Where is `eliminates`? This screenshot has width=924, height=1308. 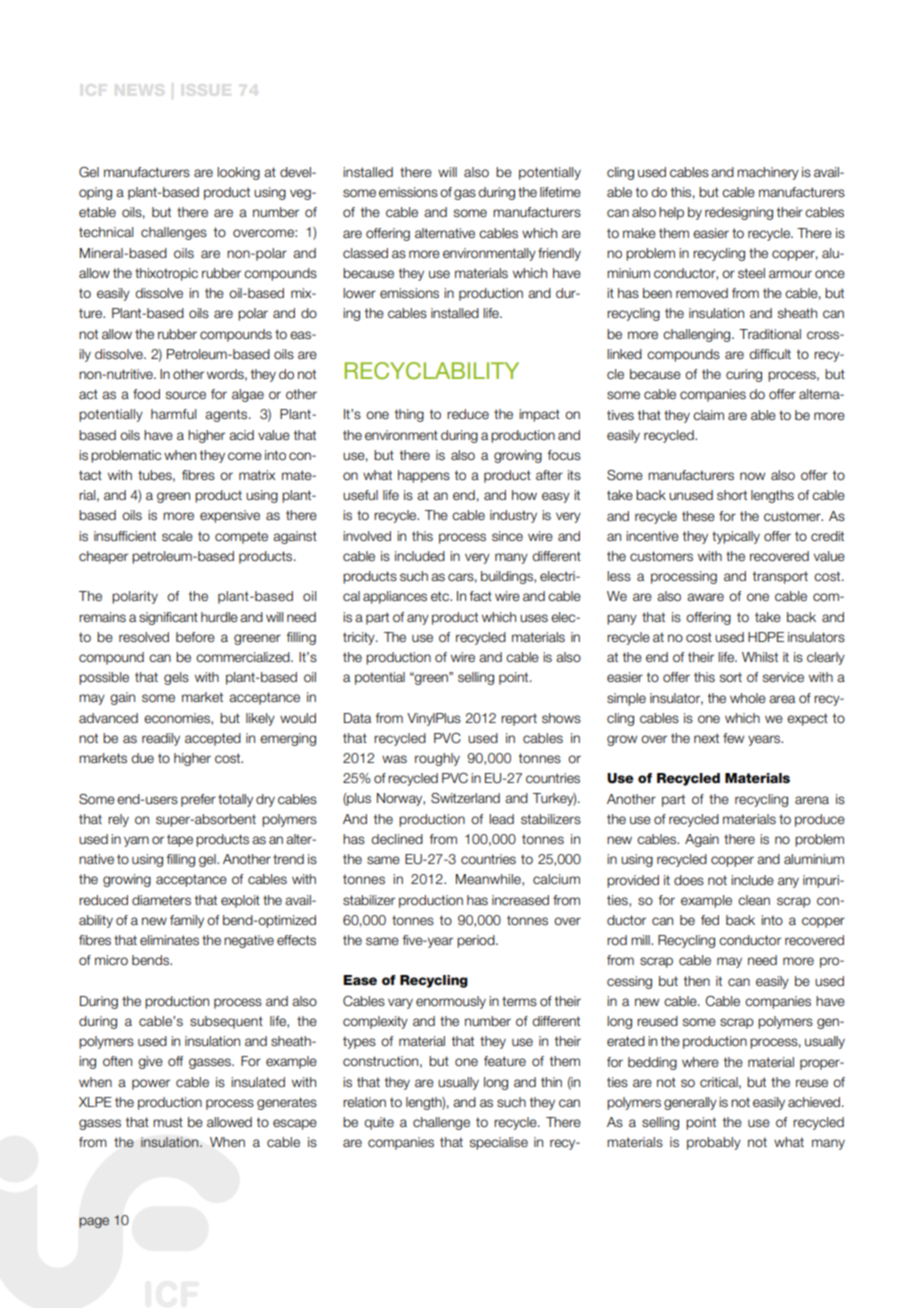
eliminates is located at coordinates (169, 940).
